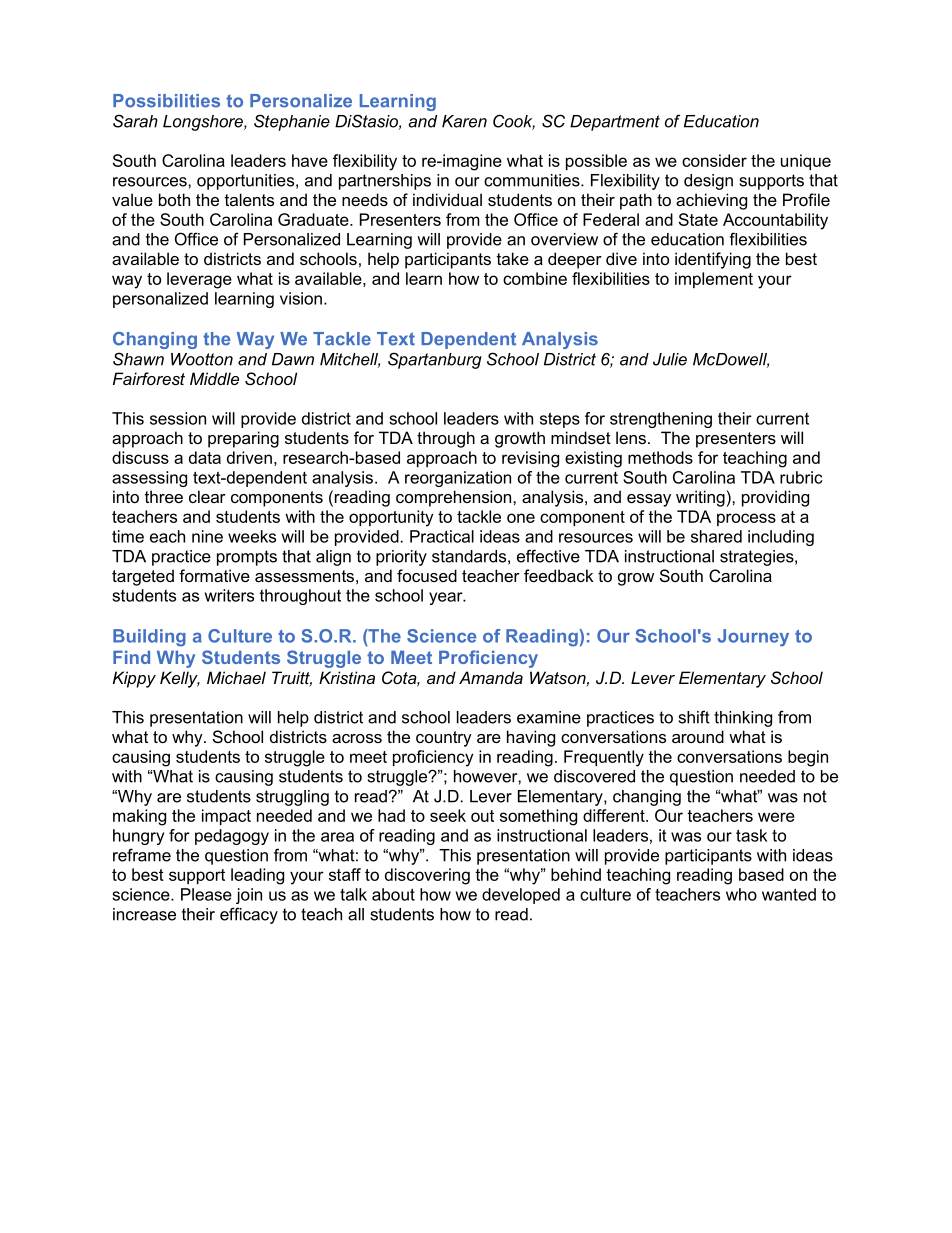  What do you see at coordinates (521, 896) in the image?
I see `developed` at bounding box center [521, 896].
